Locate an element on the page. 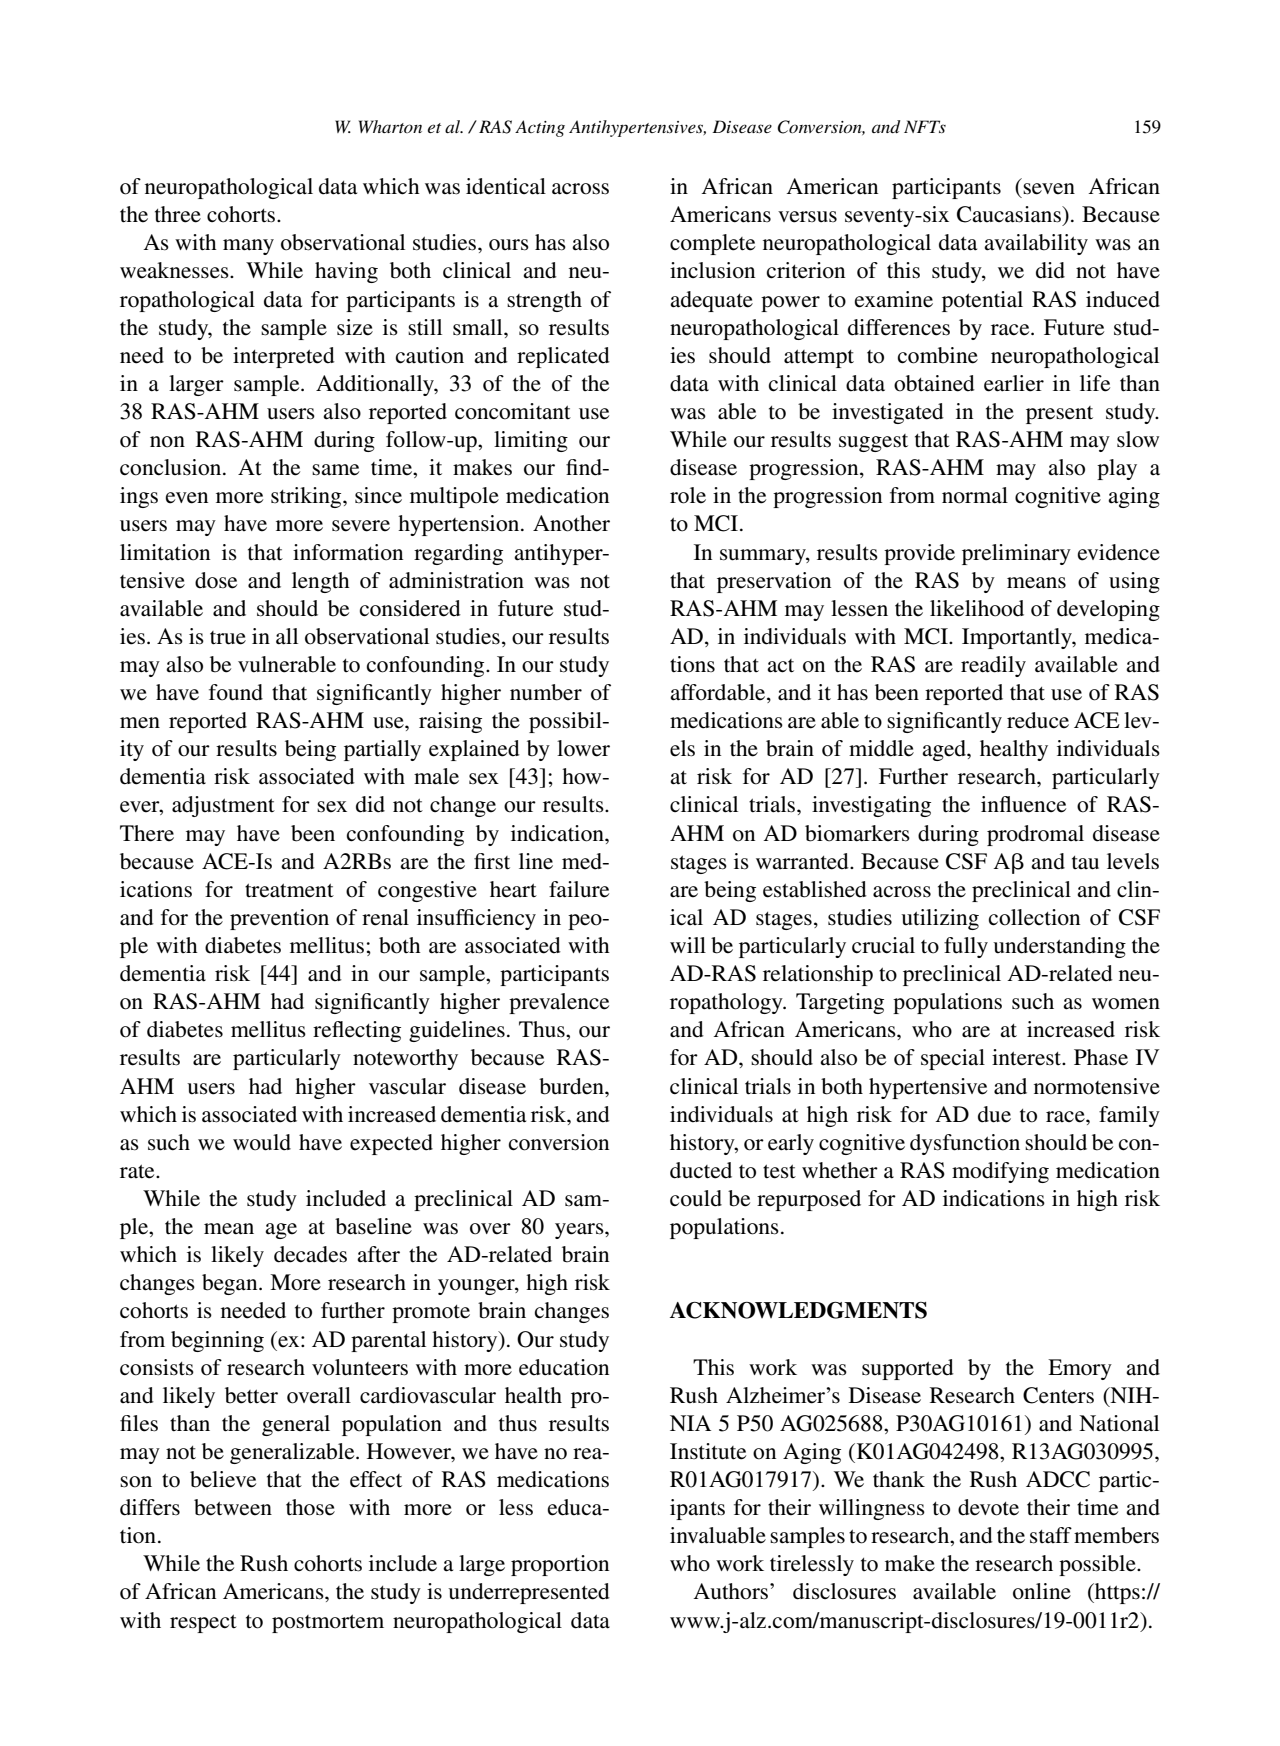 This page has width=1280, height=1746. three is located at coordinates (178, 214).
